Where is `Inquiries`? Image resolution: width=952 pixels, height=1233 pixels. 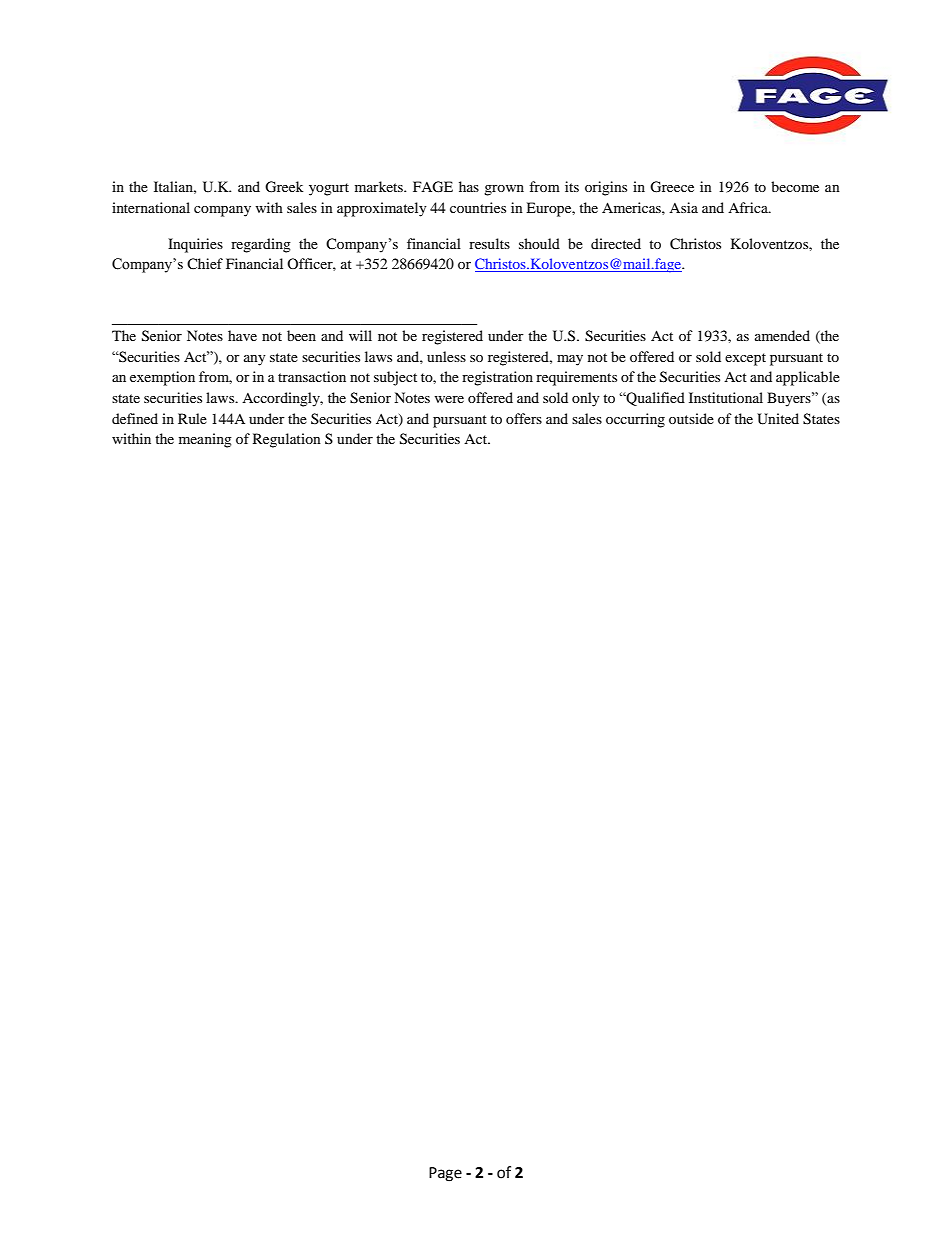 Inquiries is located at coordinates (195, 245).
